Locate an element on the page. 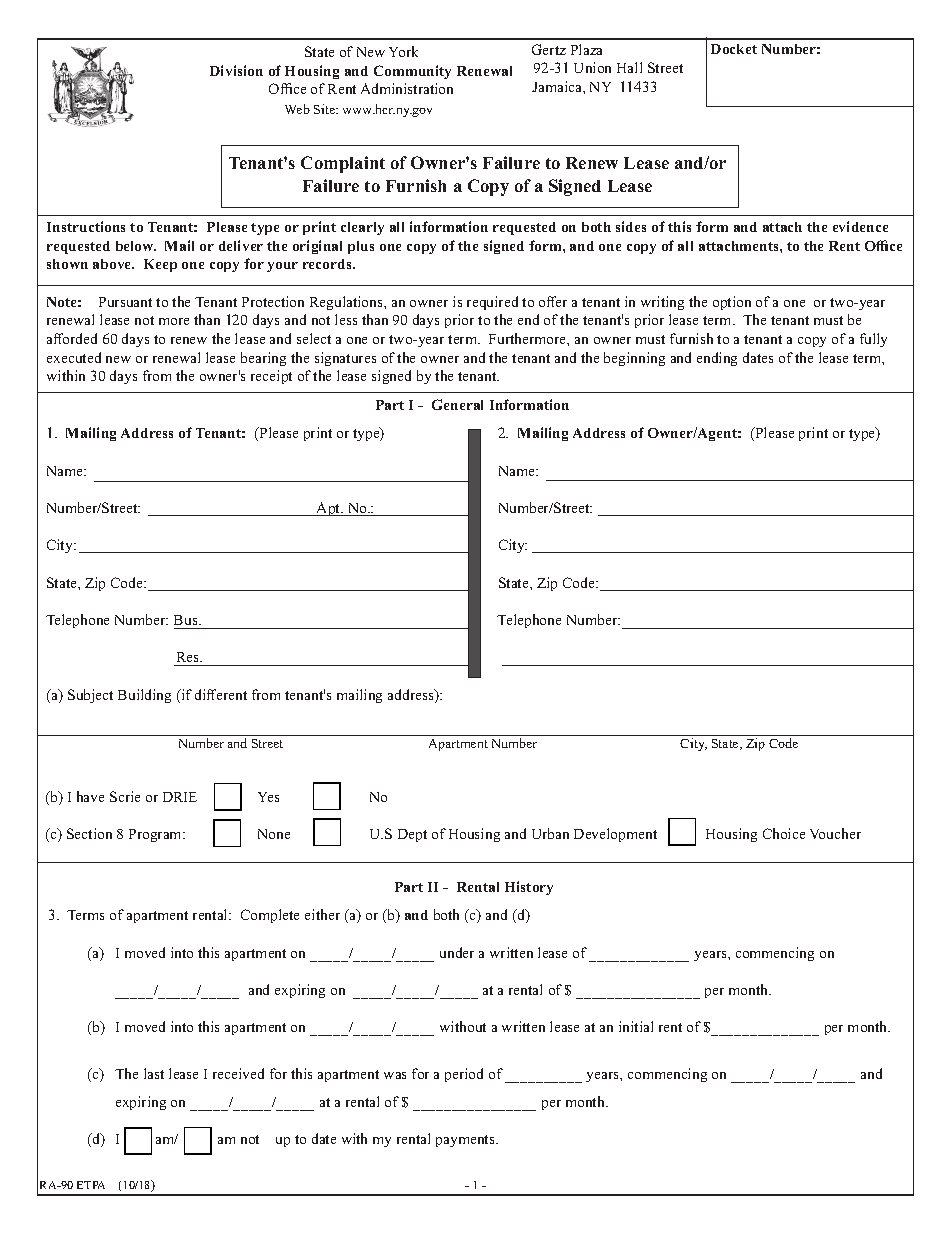 Image resolution: width=952 pixels, height=1233 pixels. Docket is located at coordinates (734, 49).
